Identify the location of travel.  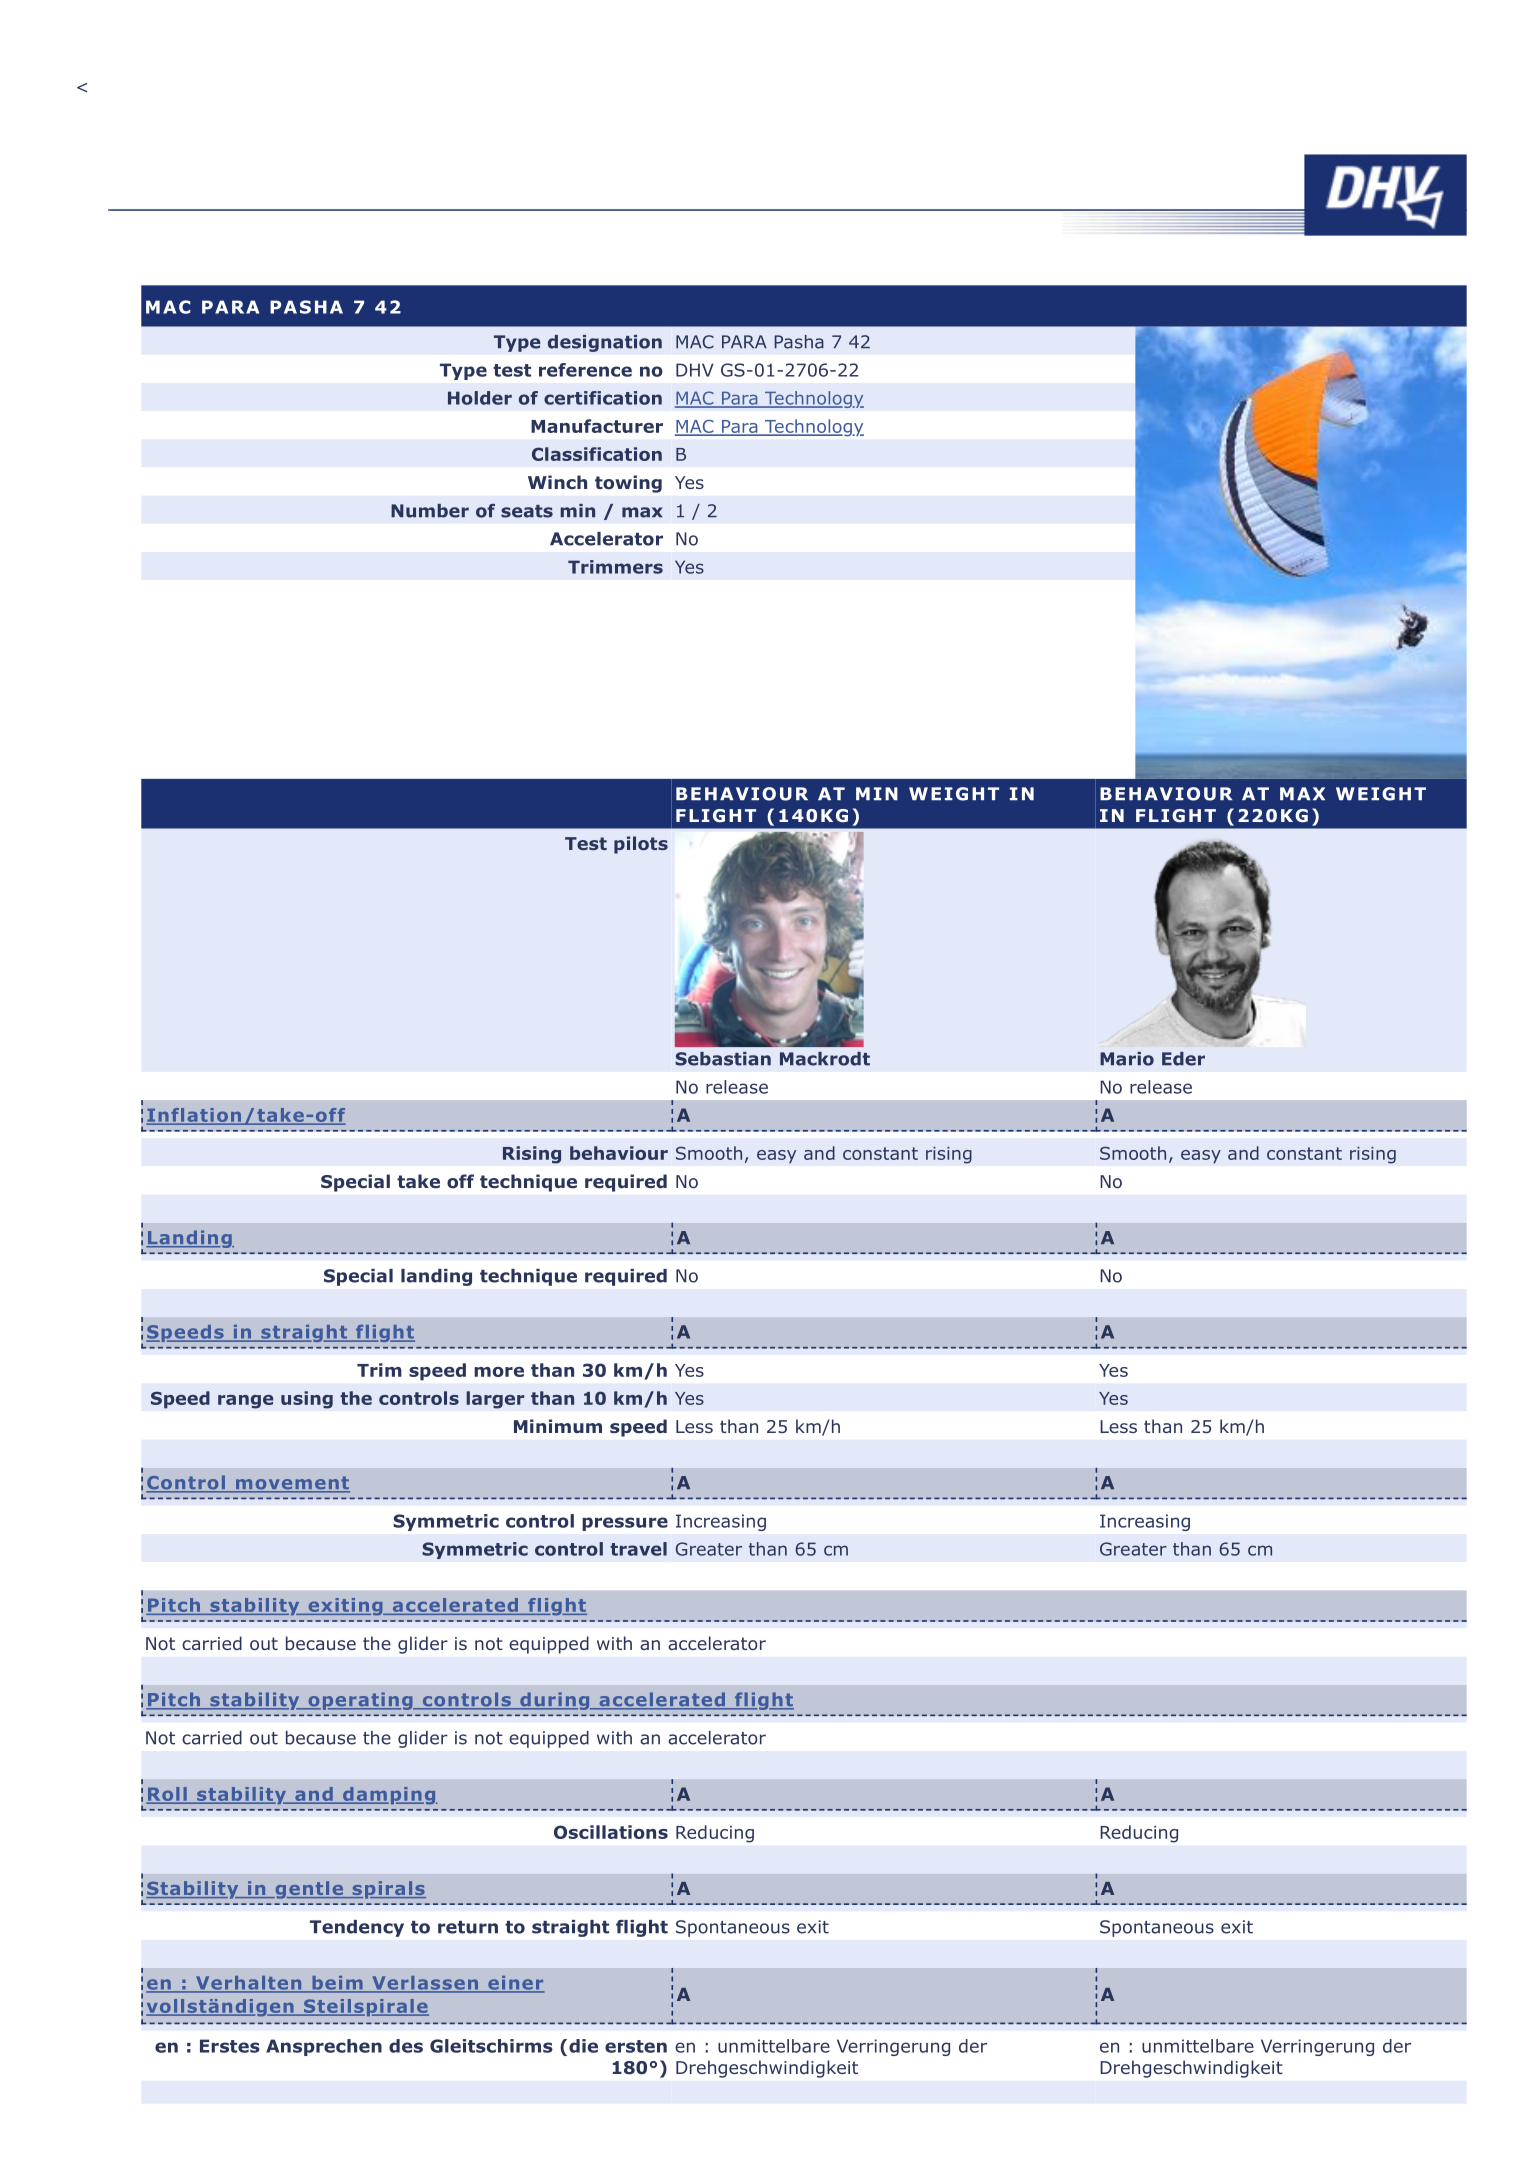
(638, 1549).
